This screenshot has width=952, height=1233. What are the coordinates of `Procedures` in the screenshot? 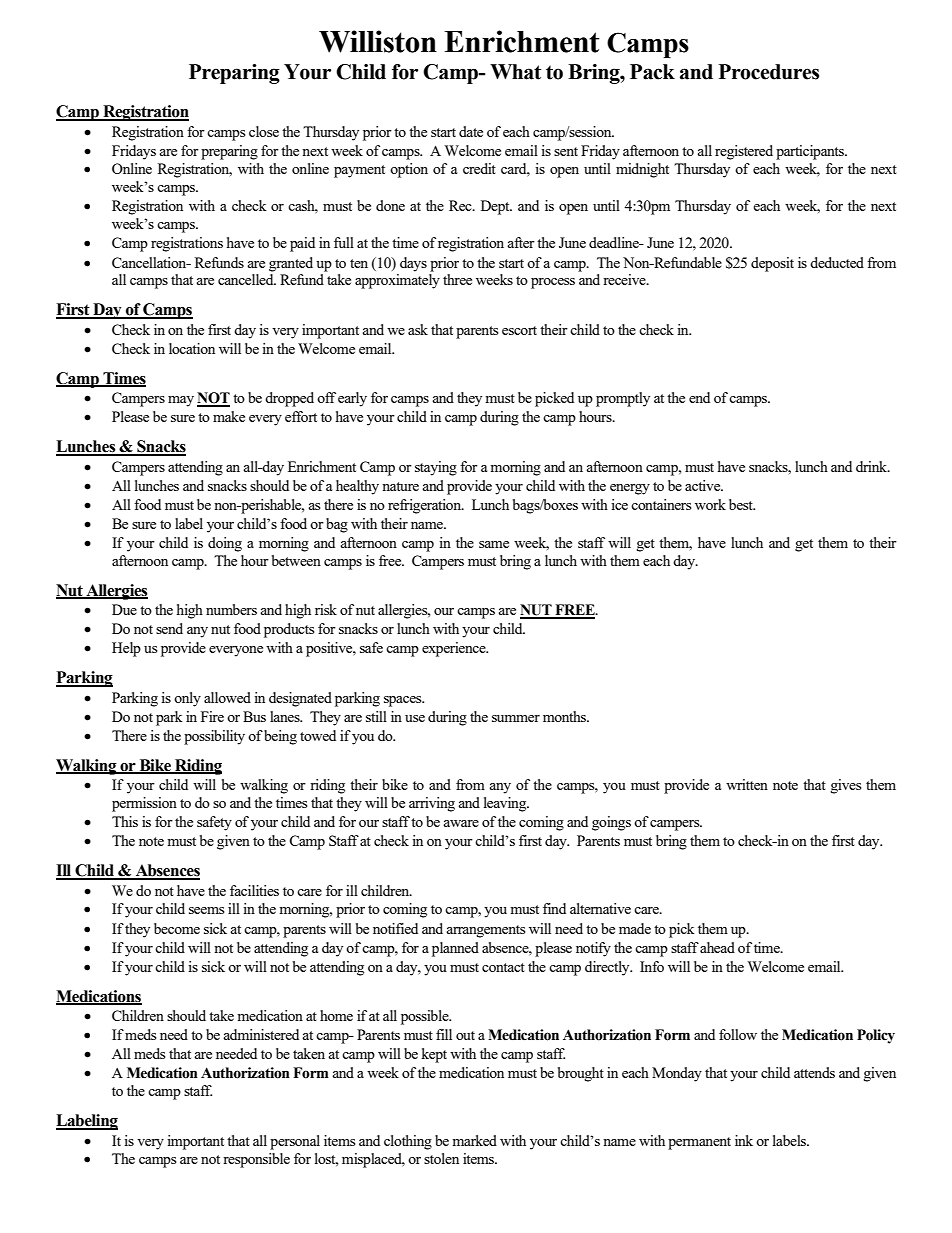 It's located at (769, 72).
